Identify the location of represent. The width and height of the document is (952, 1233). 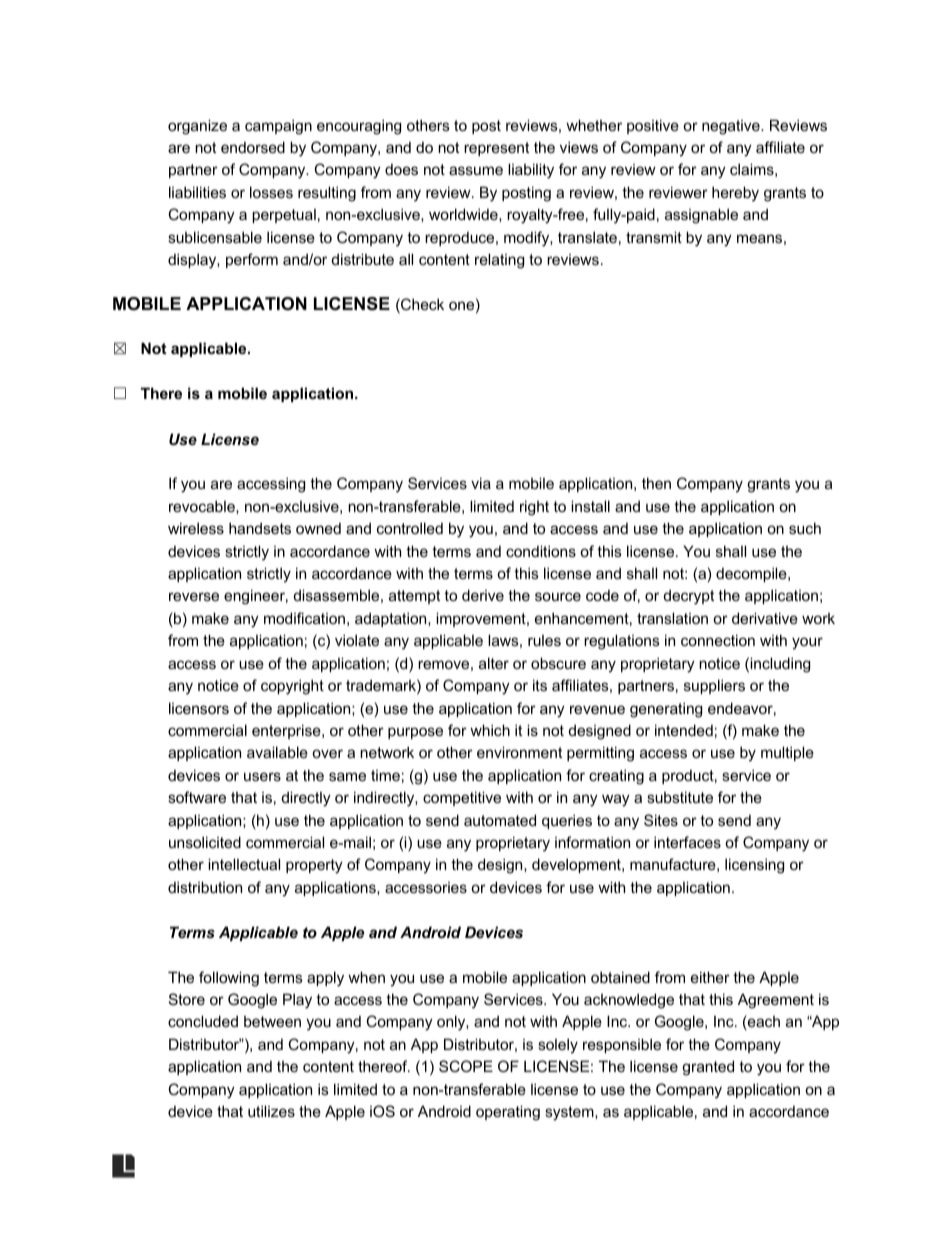
(496, 149).
